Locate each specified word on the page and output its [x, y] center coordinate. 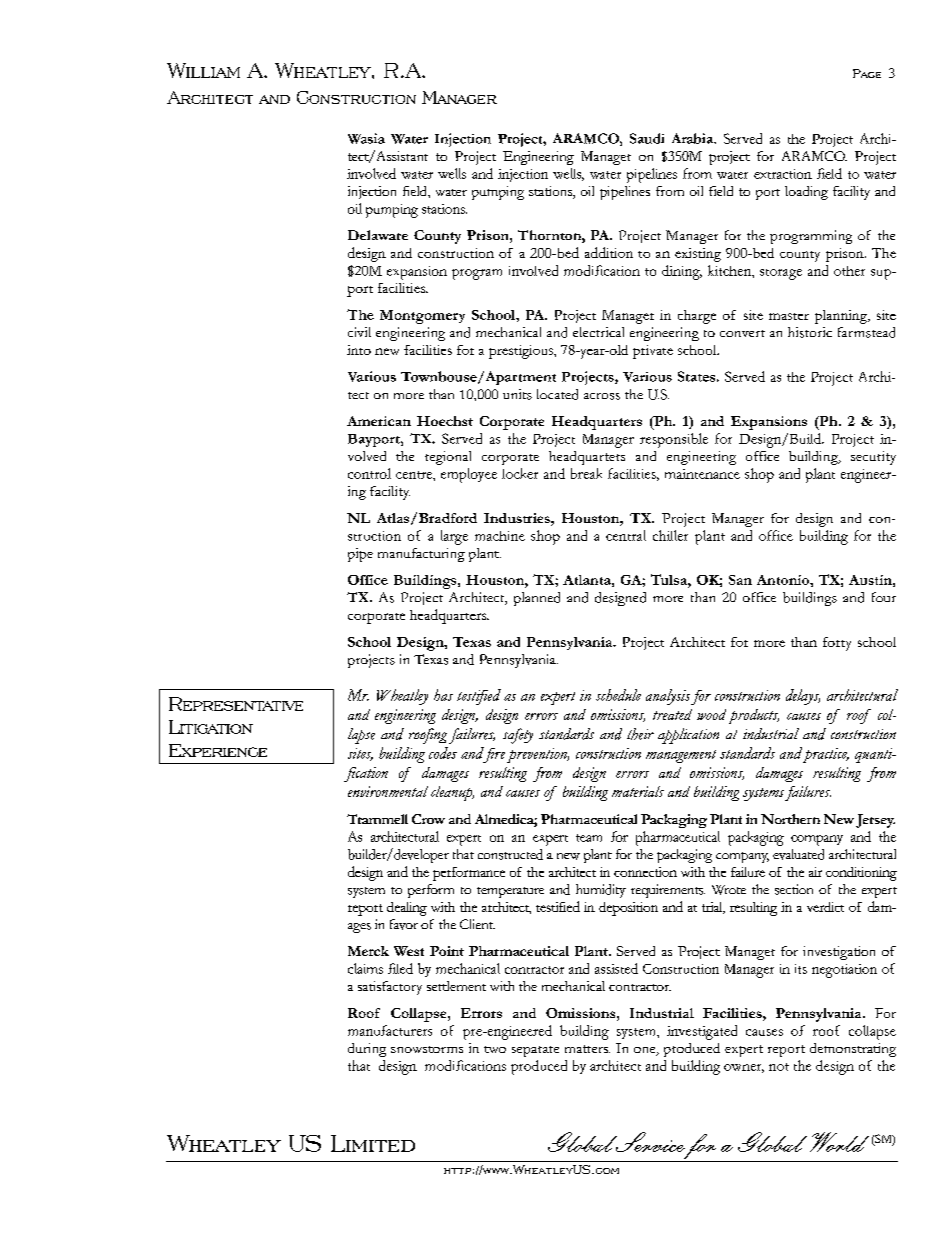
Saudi [647, 138]
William [203, 70]
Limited [373, 1143]
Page [867, 73]
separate [535, 1051]
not [779, 1067]
